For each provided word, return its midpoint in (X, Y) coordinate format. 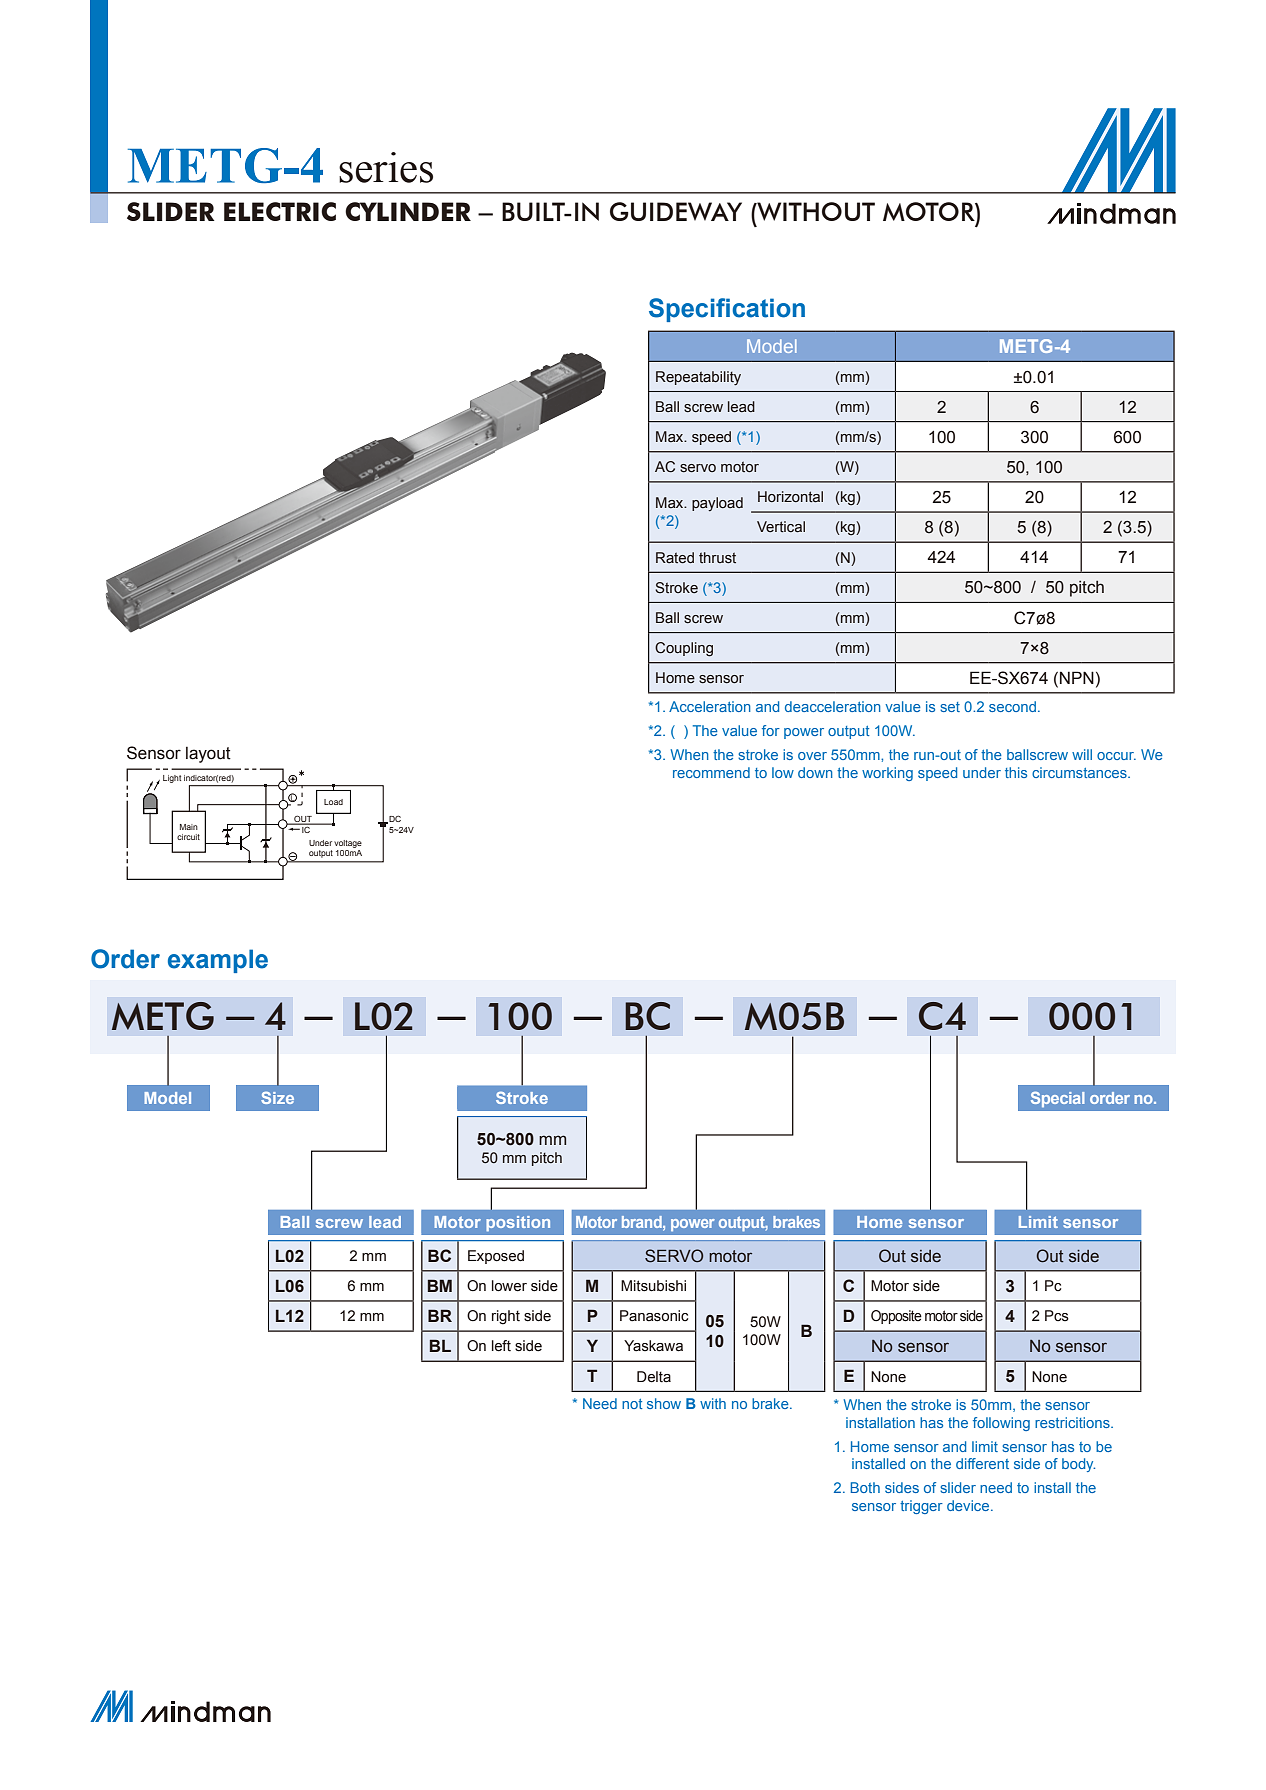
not (632, 1404)
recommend (711, 772)
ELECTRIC (280, 211)
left (501, 1346)
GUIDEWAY (676, 211)
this (1016, 772)
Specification (727, 310)
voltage (348, 844)
